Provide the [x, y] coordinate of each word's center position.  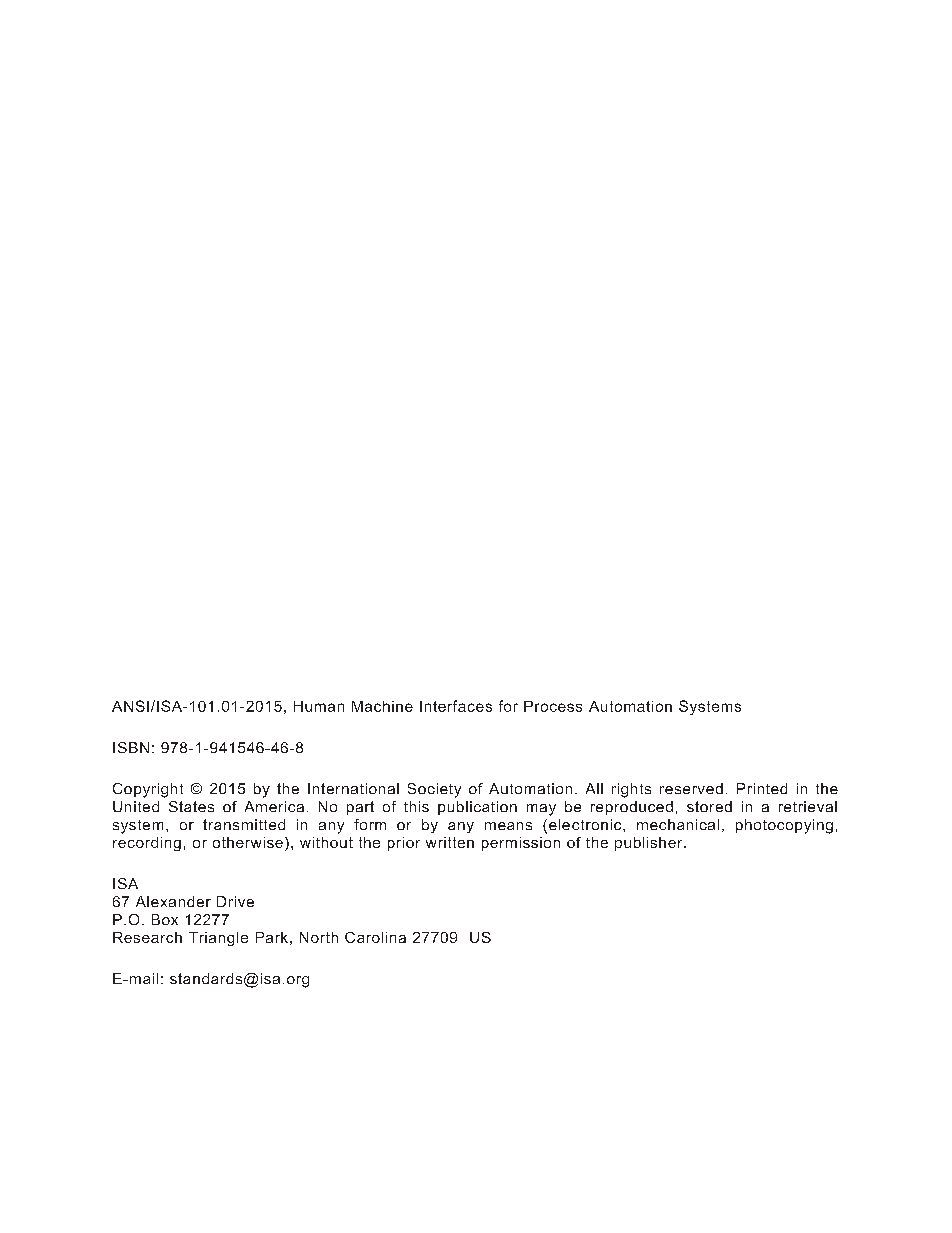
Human [319, 706]
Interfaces [456, 706]
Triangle [218, 939]
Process [553, 706]
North [319, 937]
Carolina [375, 937]
